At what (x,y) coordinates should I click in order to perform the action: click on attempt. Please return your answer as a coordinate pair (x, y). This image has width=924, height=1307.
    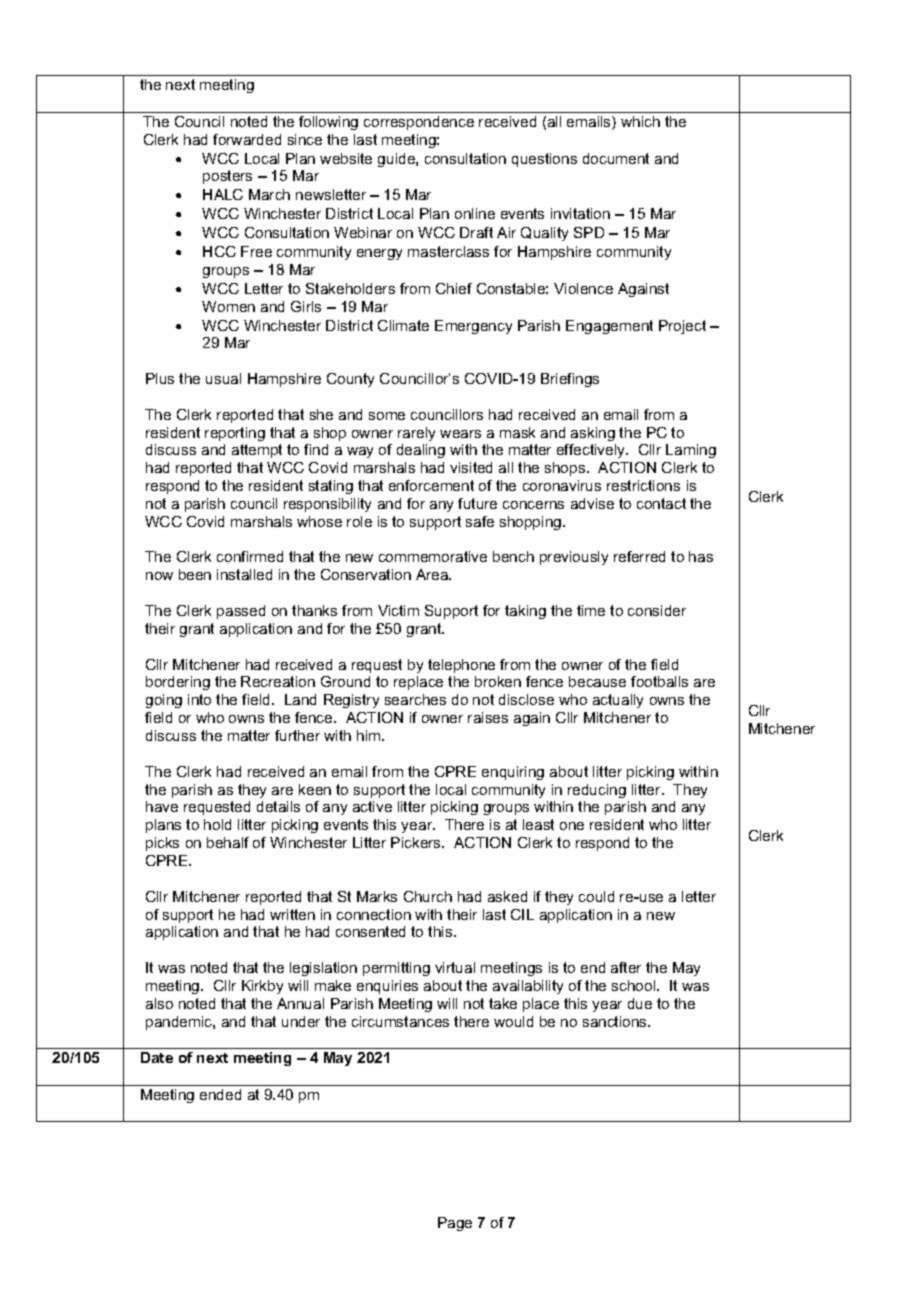
    Looking at the image, I should click on (257, 451).
